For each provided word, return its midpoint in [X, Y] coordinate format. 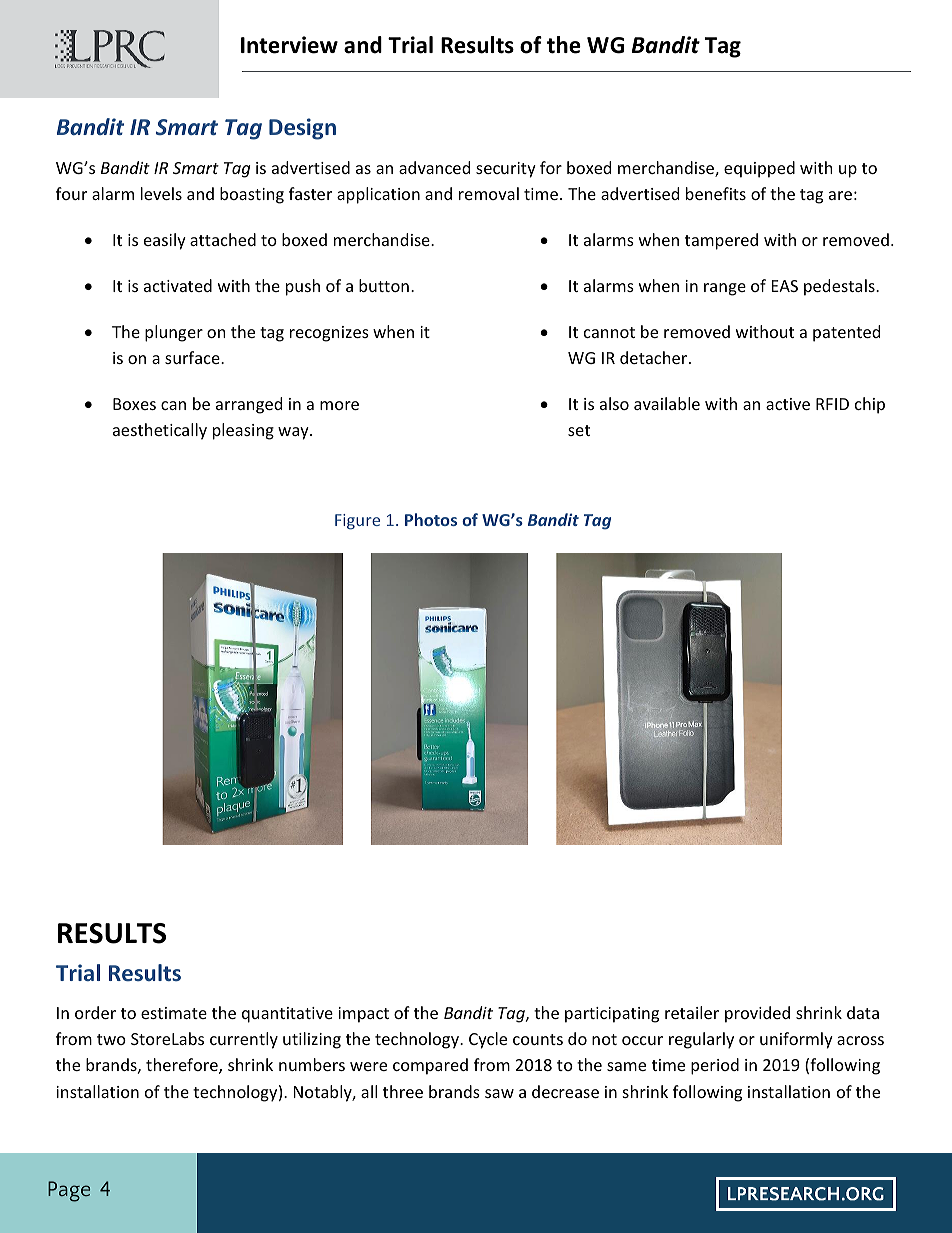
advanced [434, 167]
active [788, 404]
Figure [357, 522]
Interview [289, 45]
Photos [431, 519]
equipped [759, 169]
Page [69, 1191]
